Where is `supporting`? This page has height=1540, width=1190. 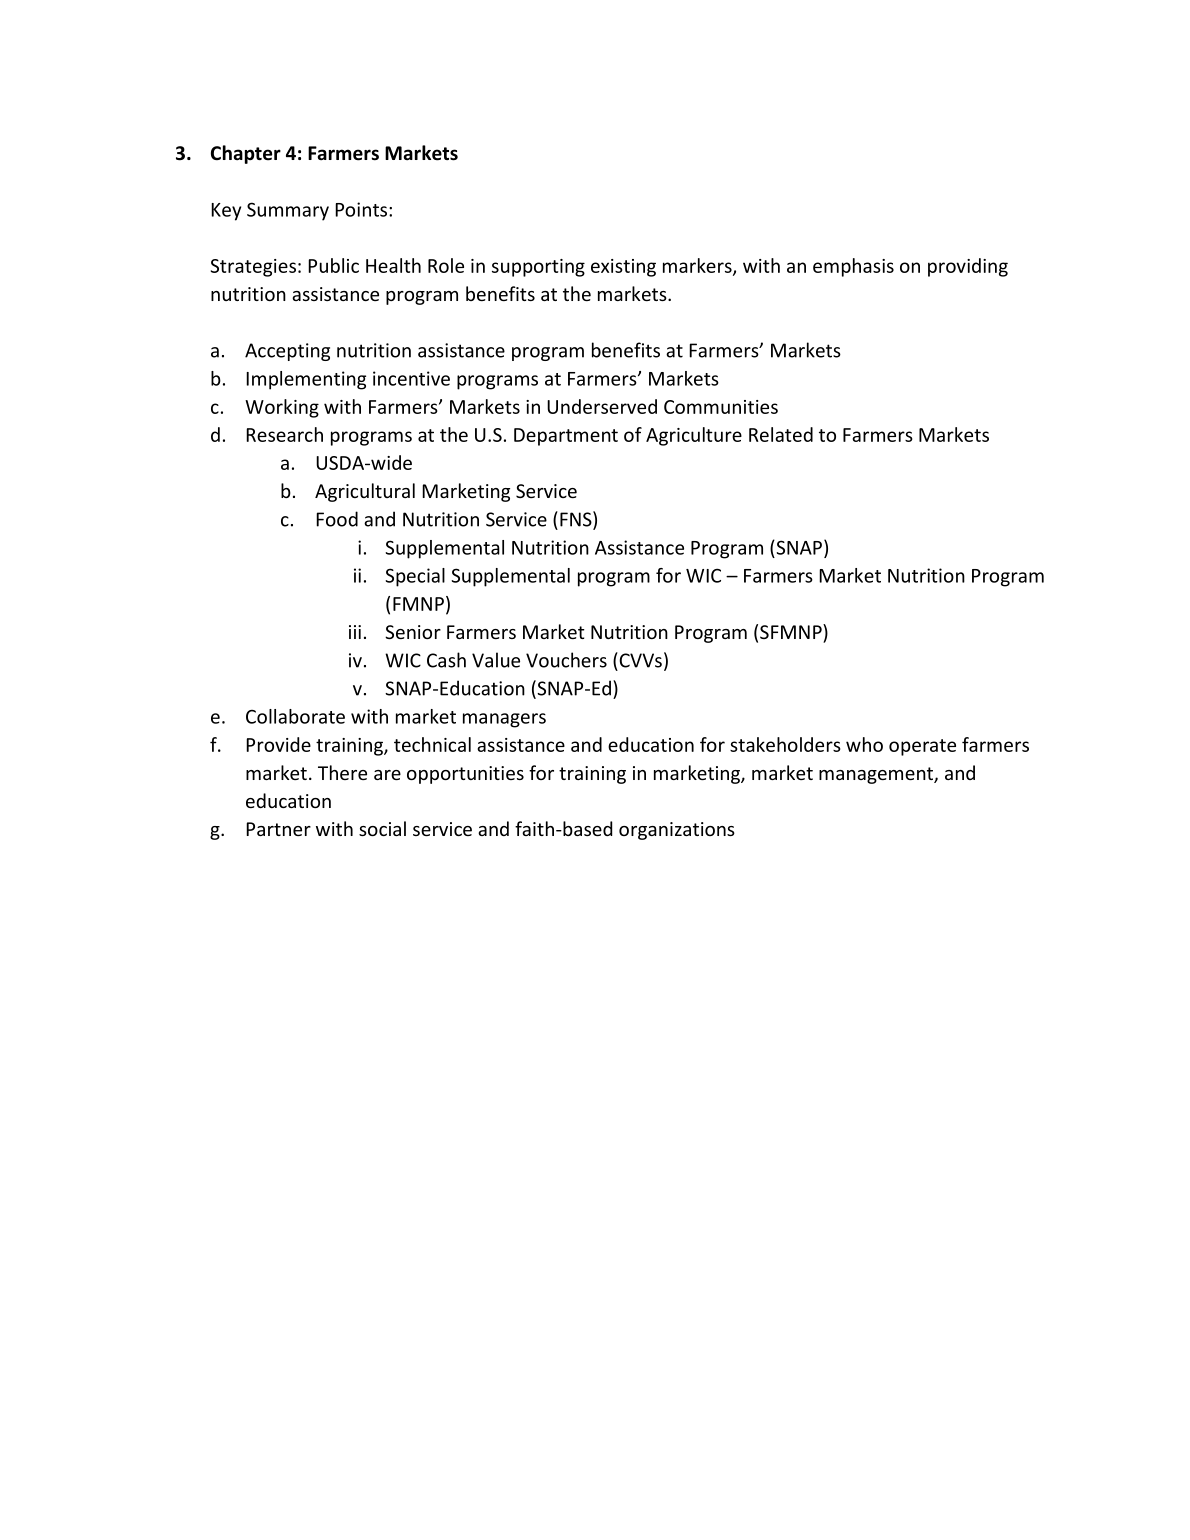 supporting is located at coordinates (538, 268).
